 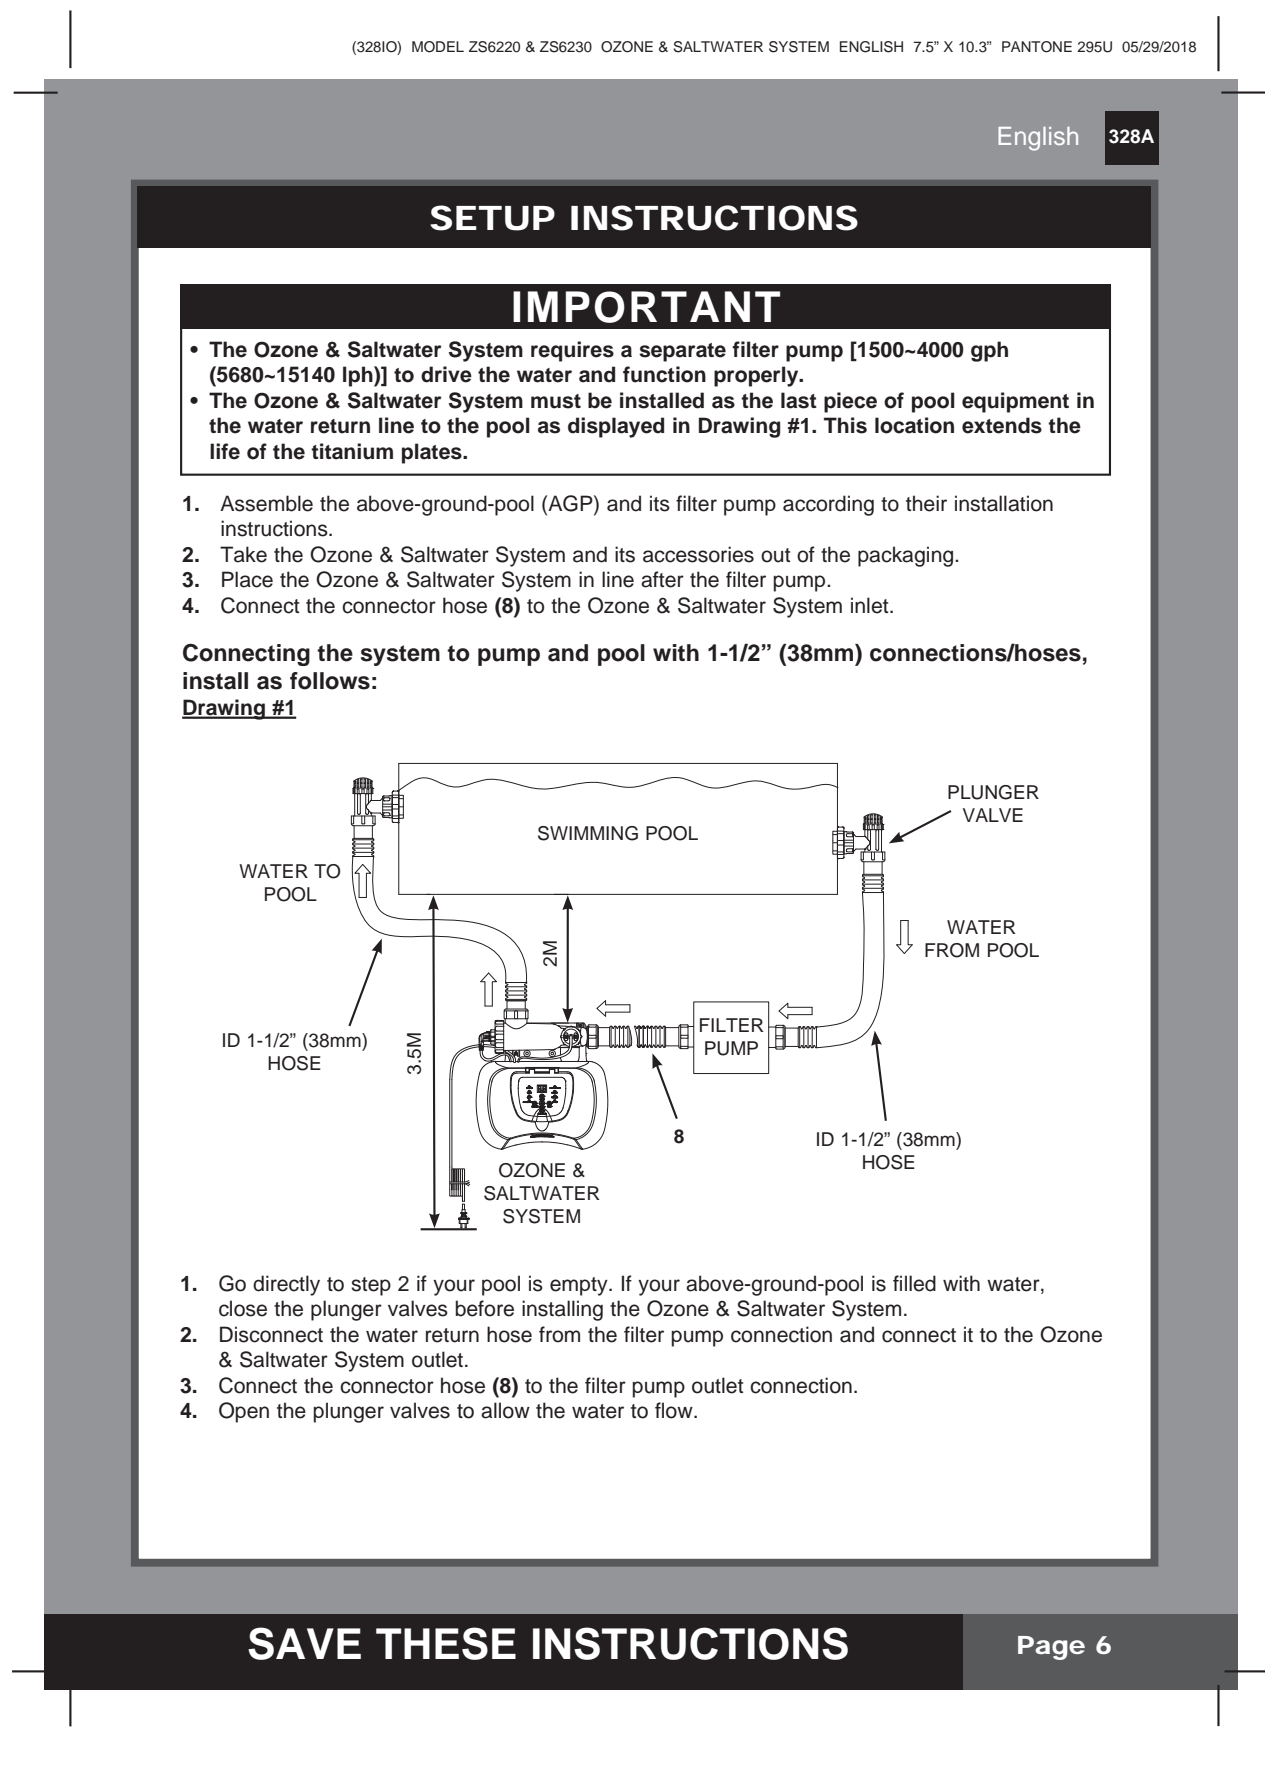 I want to click on filled, so click(x=914, y=1283).
